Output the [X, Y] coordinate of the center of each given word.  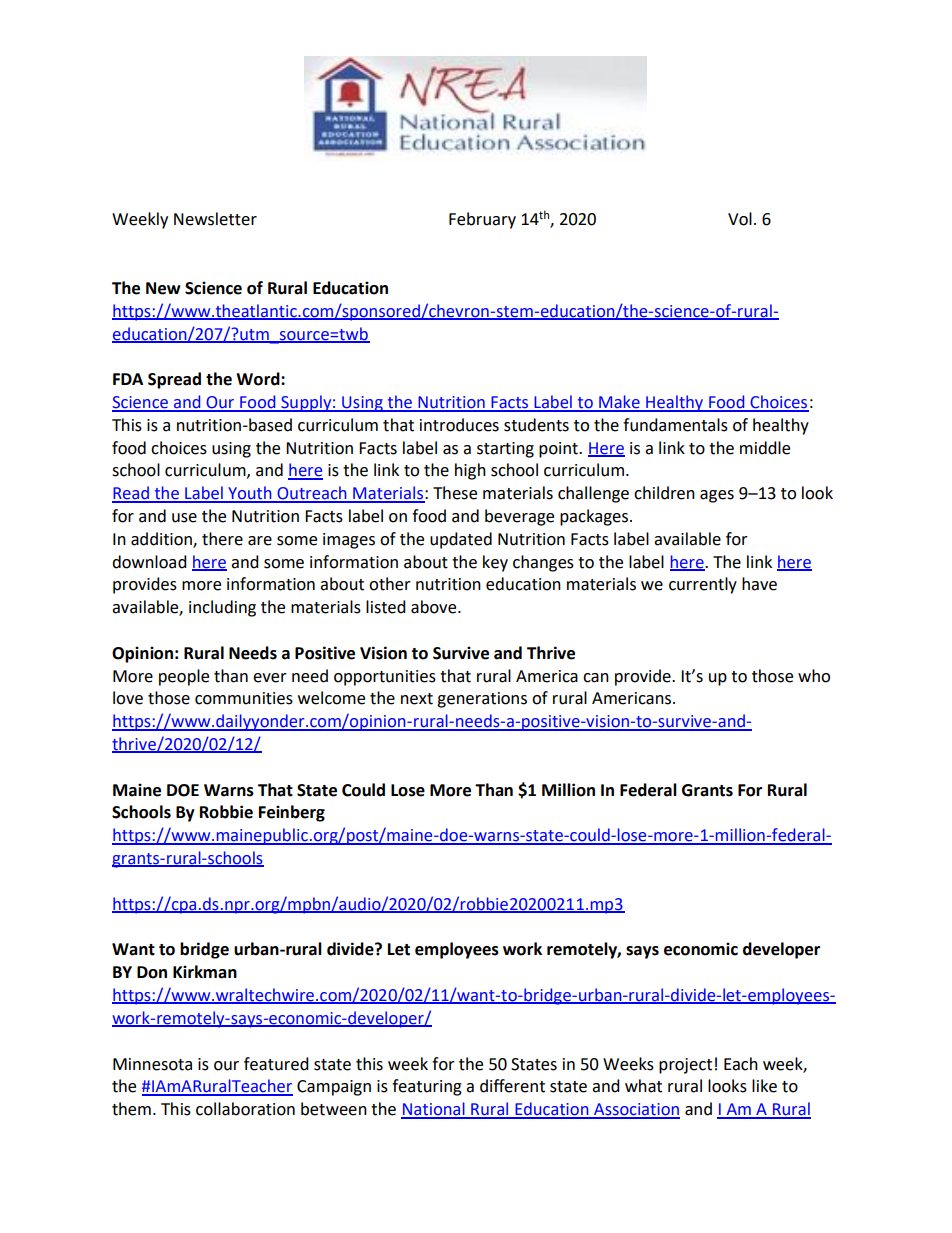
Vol [740, 219]
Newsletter [215, 219]
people [184, 677]
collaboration [245, 1109]
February [482, 220]
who [814, 676]
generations [482, 700]
